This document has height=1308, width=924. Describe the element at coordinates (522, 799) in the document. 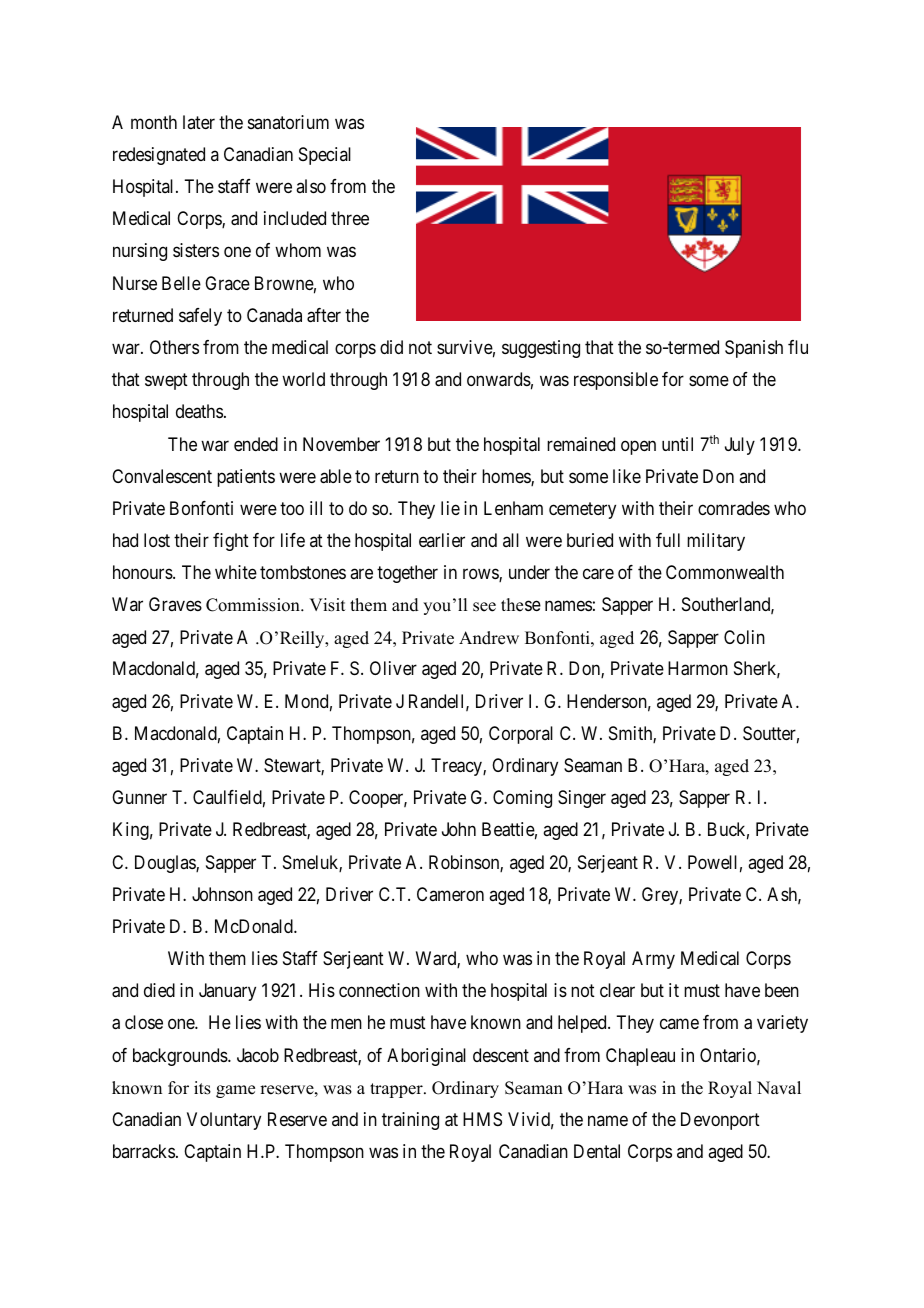

I see `Coming` at that location.
